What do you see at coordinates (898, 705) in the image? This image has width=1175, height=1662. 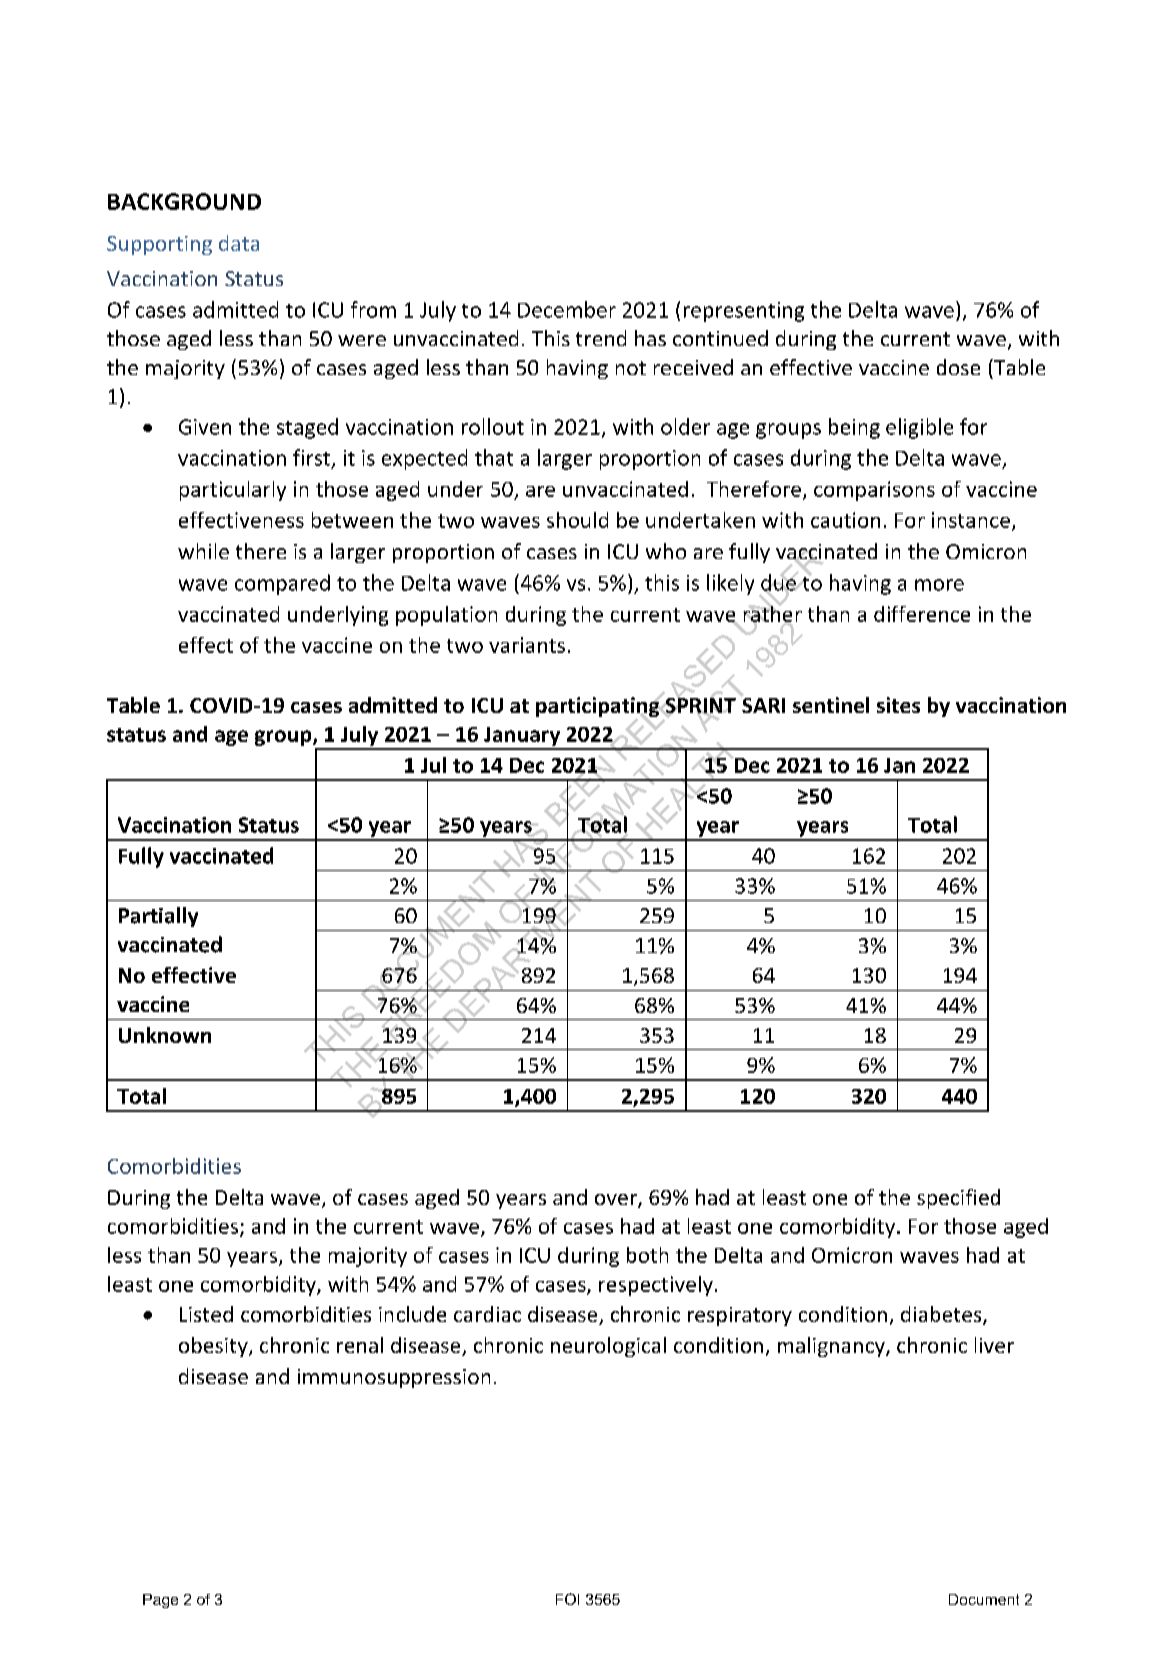 I see `sites` at bounding box center [898, 705].
